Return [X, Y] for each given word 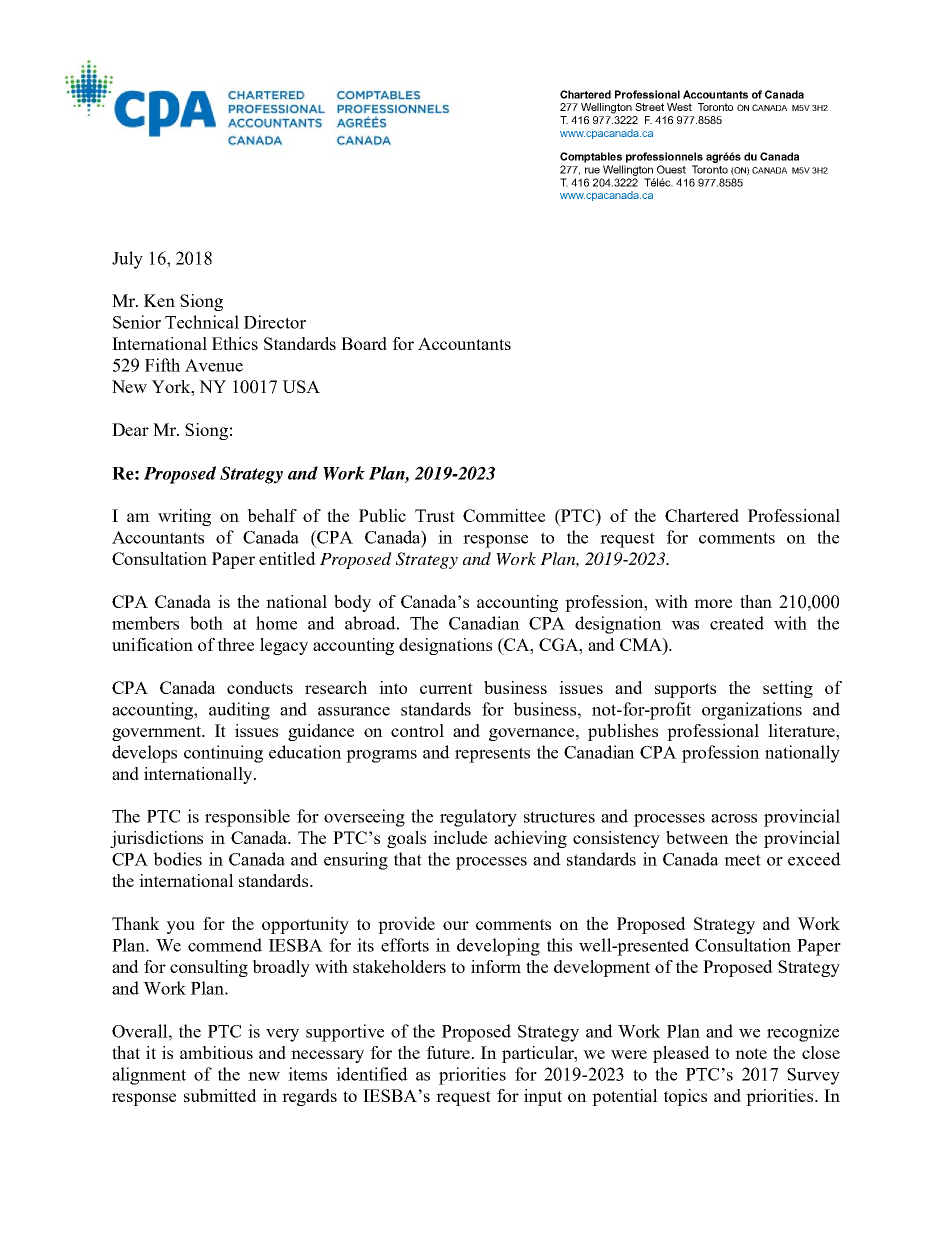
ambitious [216, 1052]
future [449, 1052]
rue [592, 170]
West [679, 107]
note [751, 1053]
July [127, 260]
